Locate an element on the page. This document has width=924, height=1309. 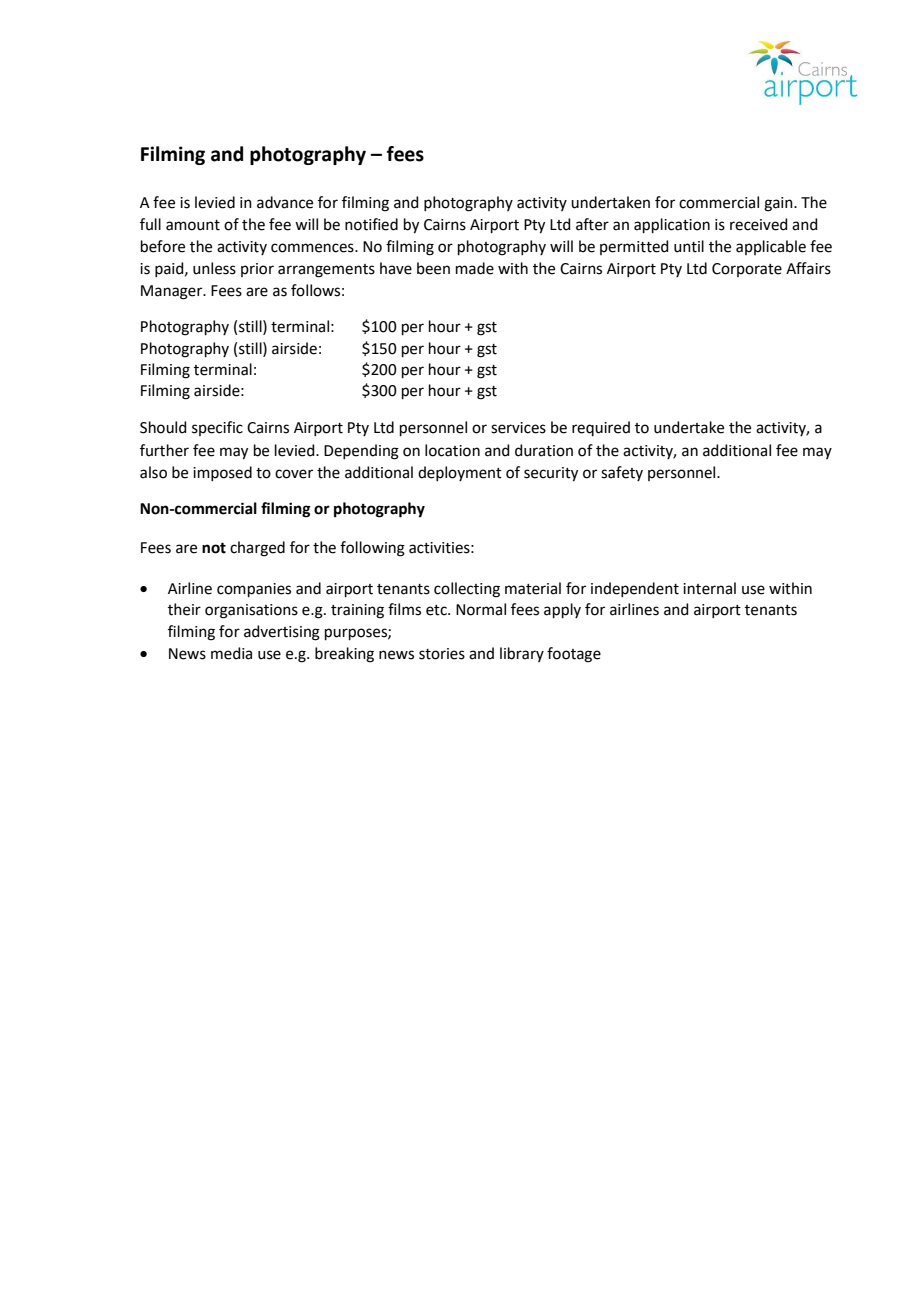
received is located at coordinates (759, 224).
